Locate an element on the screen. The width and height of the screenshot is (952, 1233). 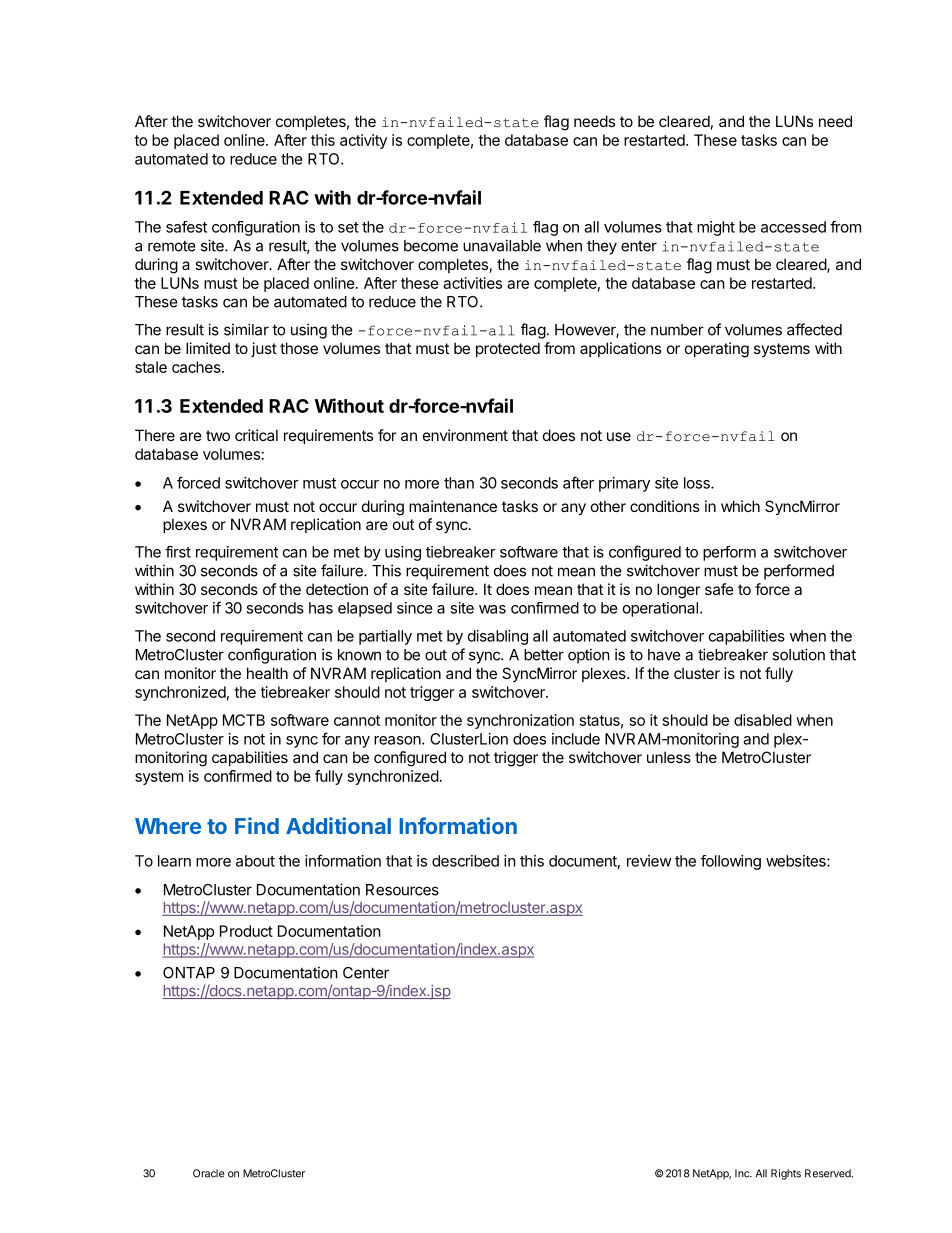
might is located at coordinates (716, 228).
